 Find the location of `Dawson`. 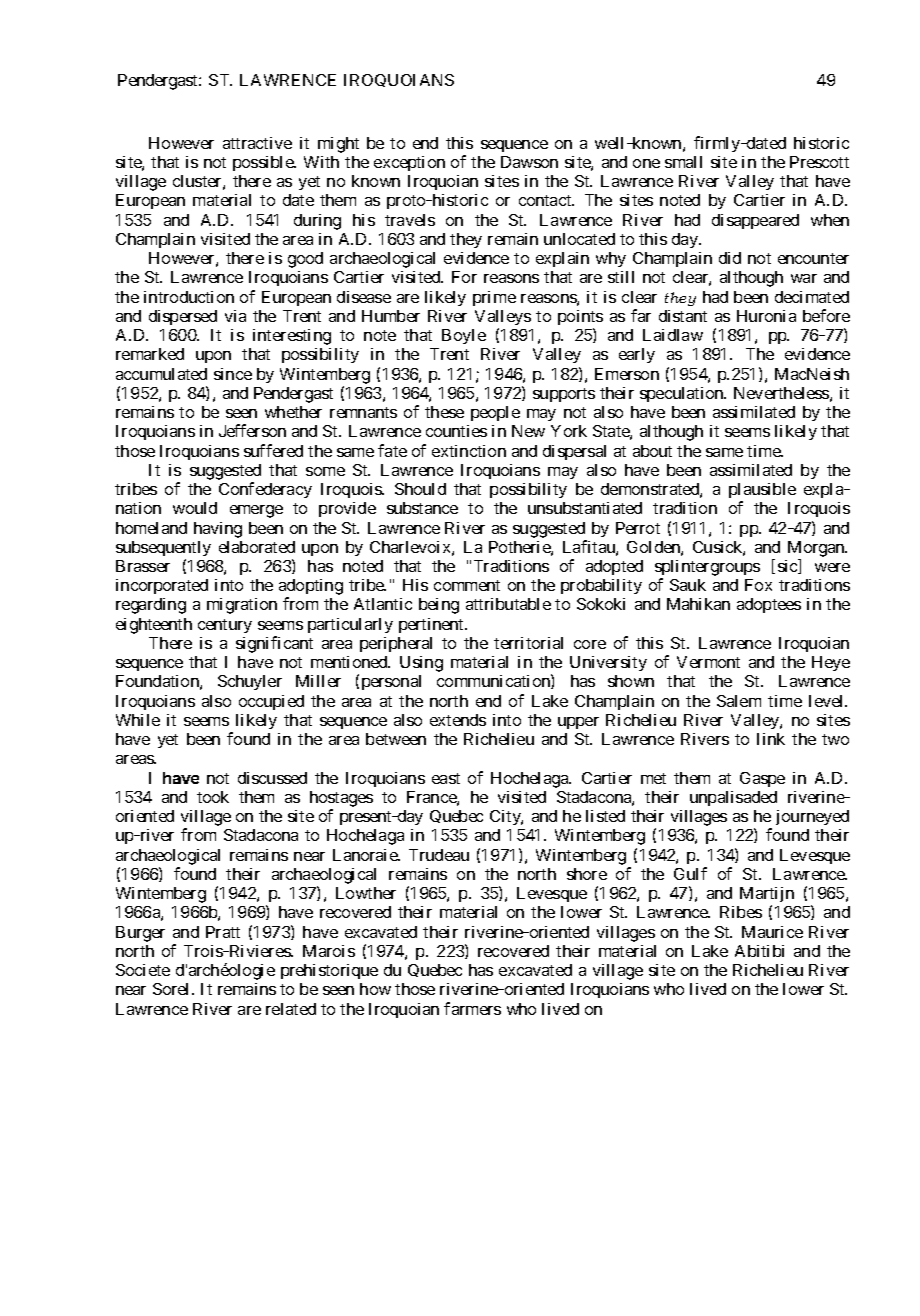

Dawson is located at coordinates (529, 162).
